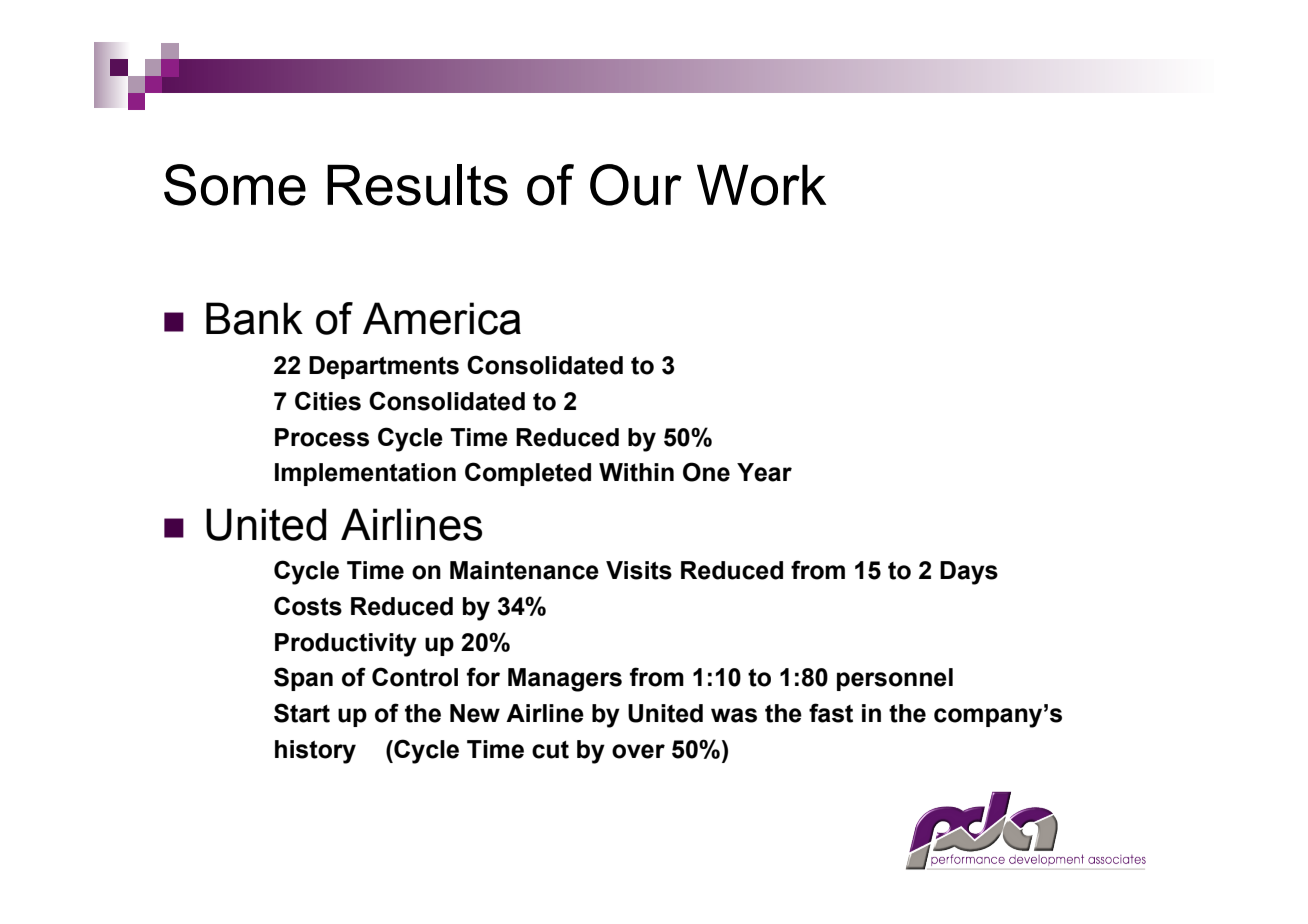  What do you see at coordinates (636, 185) in the document?
I see `Our` at bounding box center [636, 185].
